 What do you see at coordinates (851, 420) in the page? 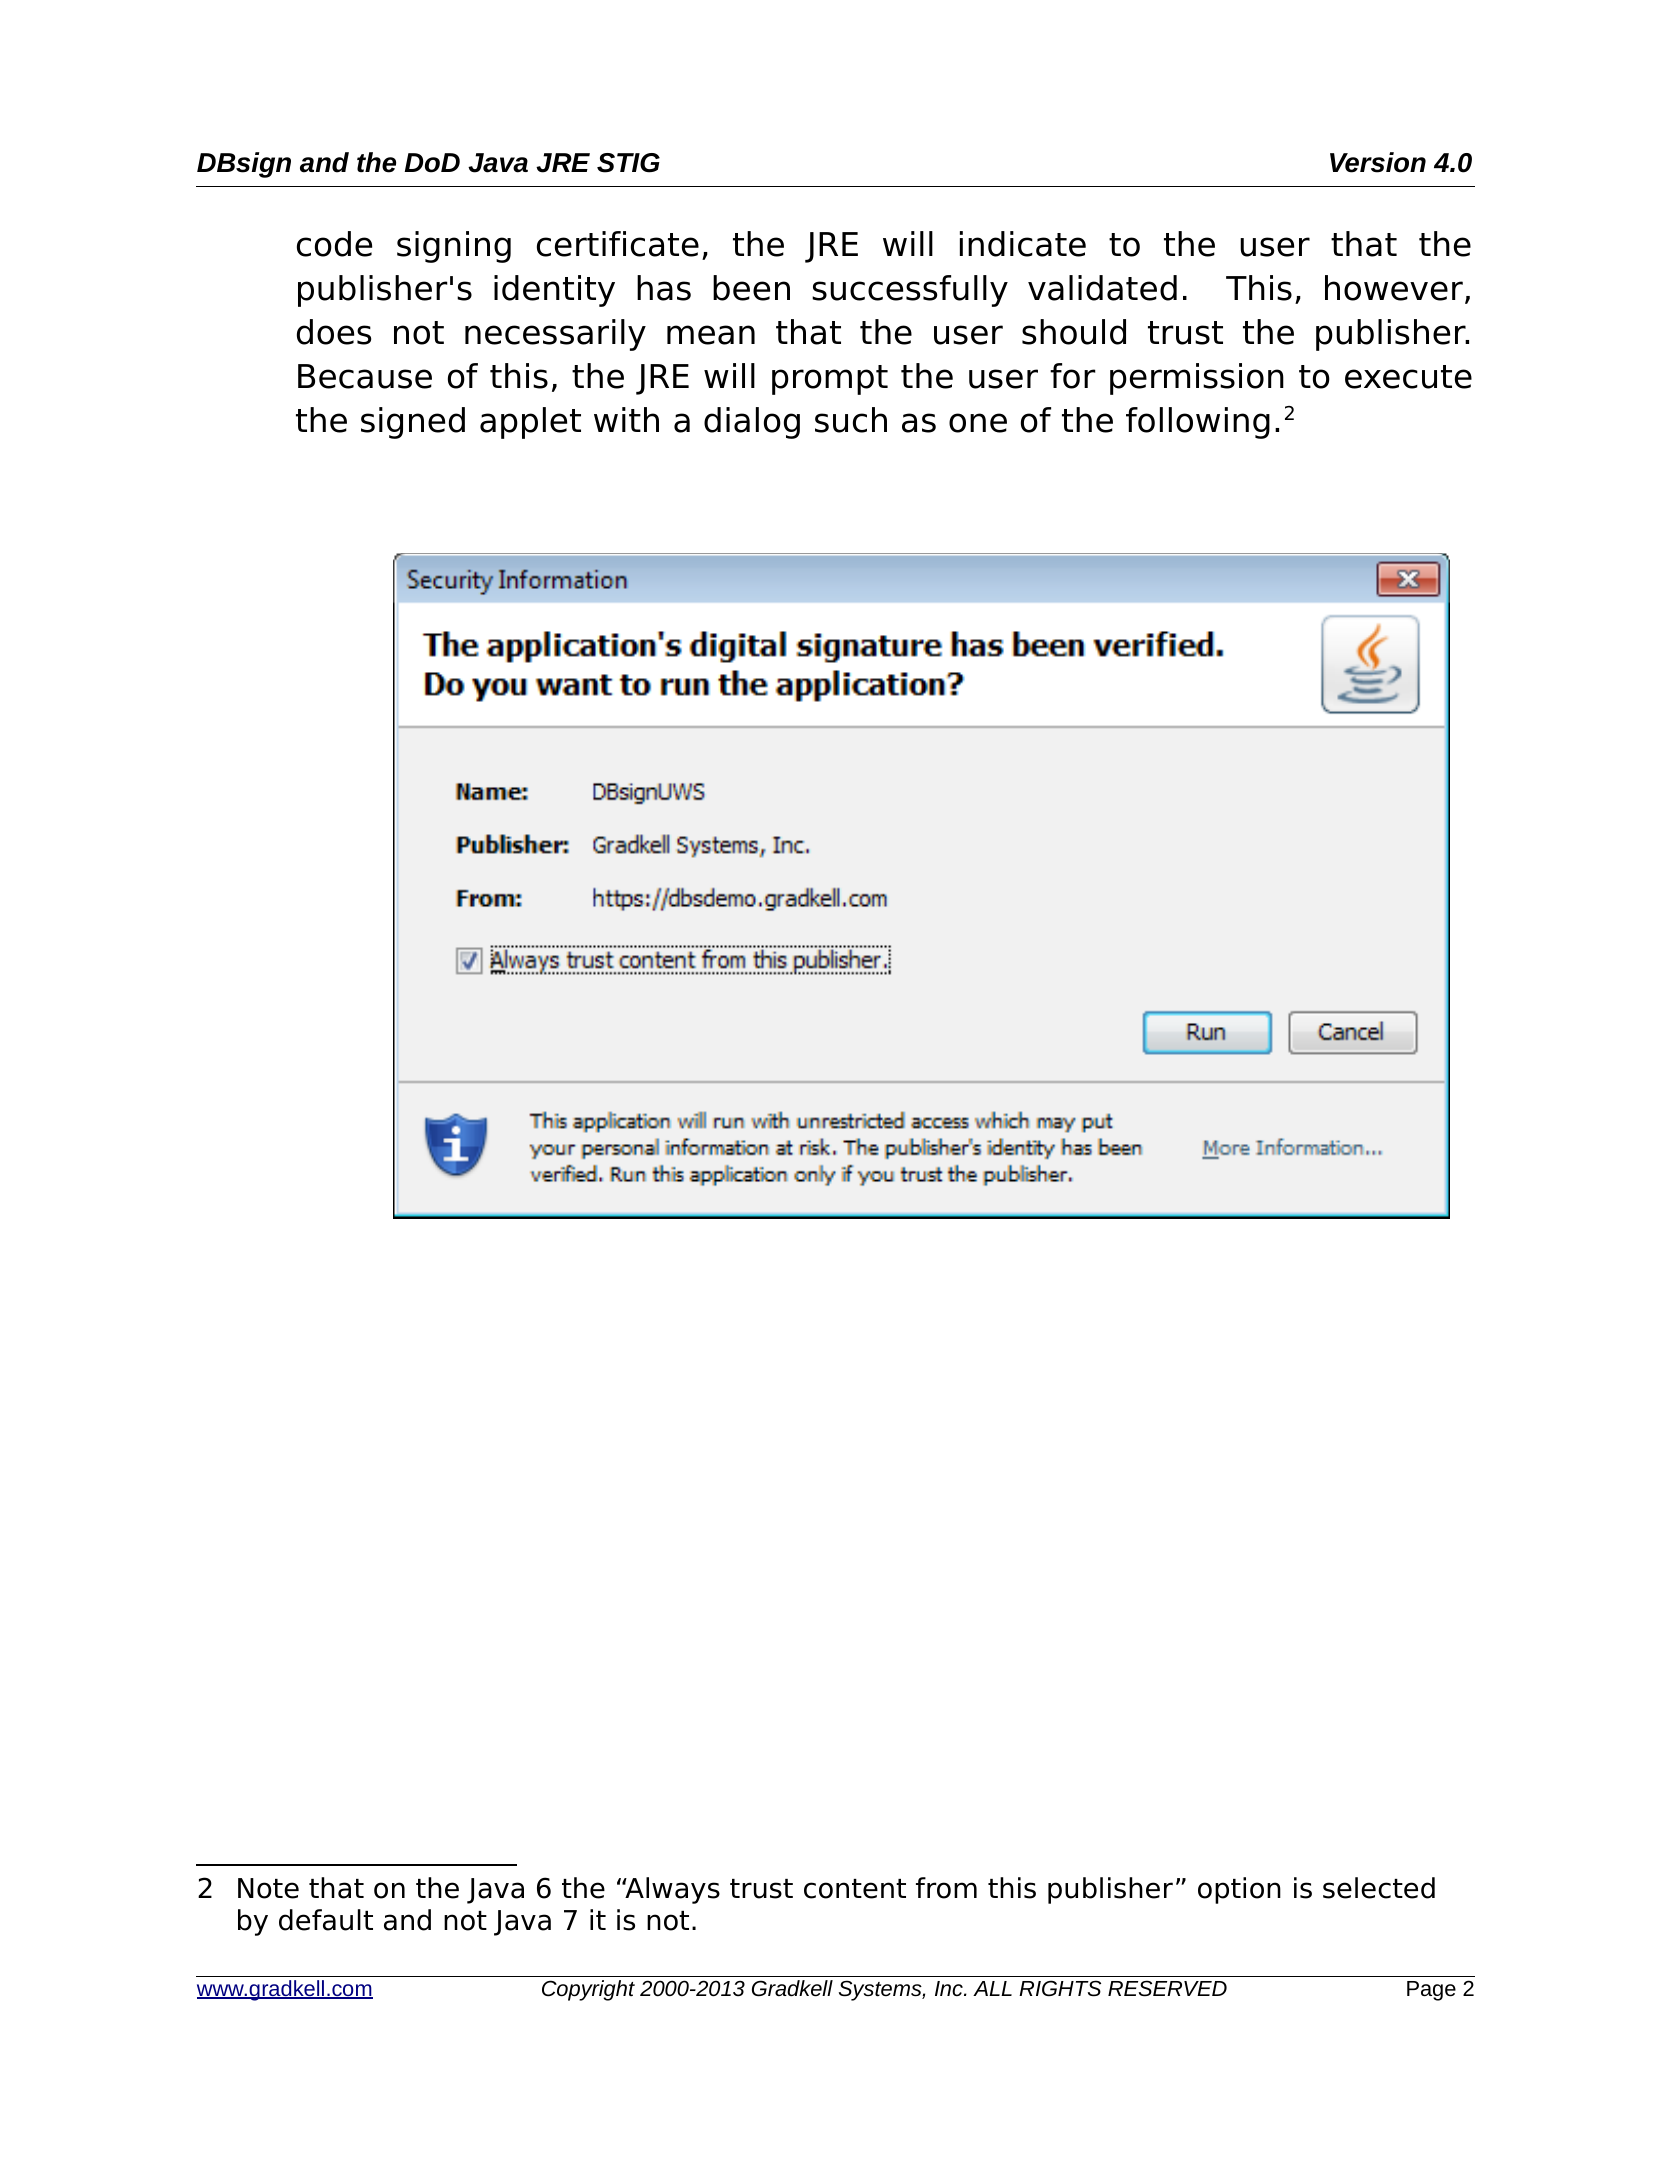
I see `such` at bounding box center [851, 420].
